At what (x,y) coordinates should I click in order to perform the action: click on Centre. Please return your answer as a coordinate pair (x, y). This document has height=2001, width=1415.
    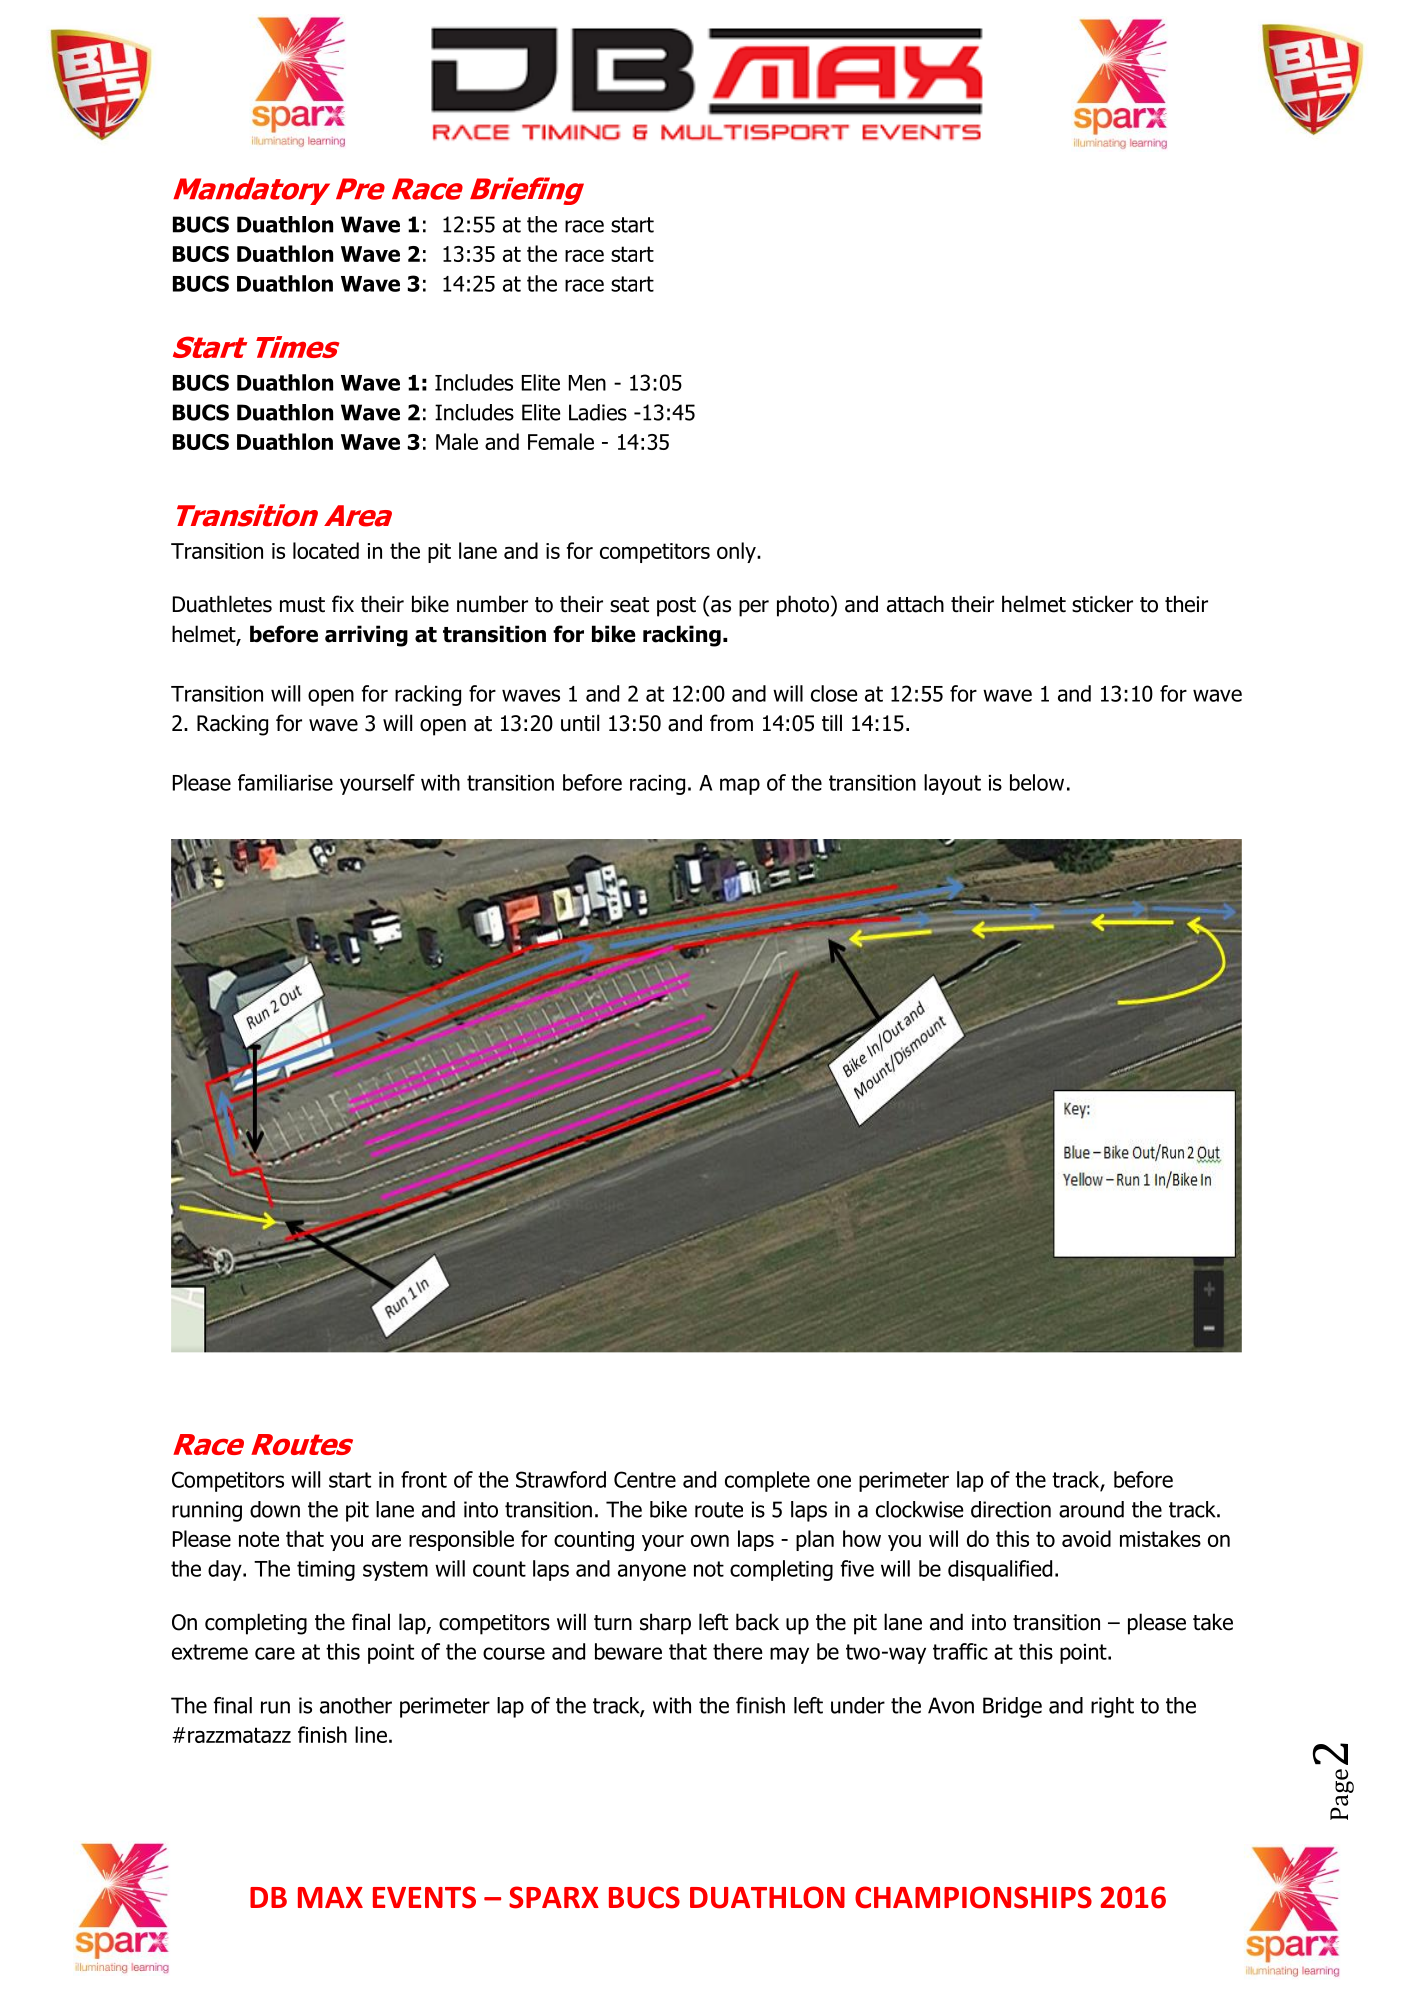
    Looking at the image, I should click on (645, 1479).
